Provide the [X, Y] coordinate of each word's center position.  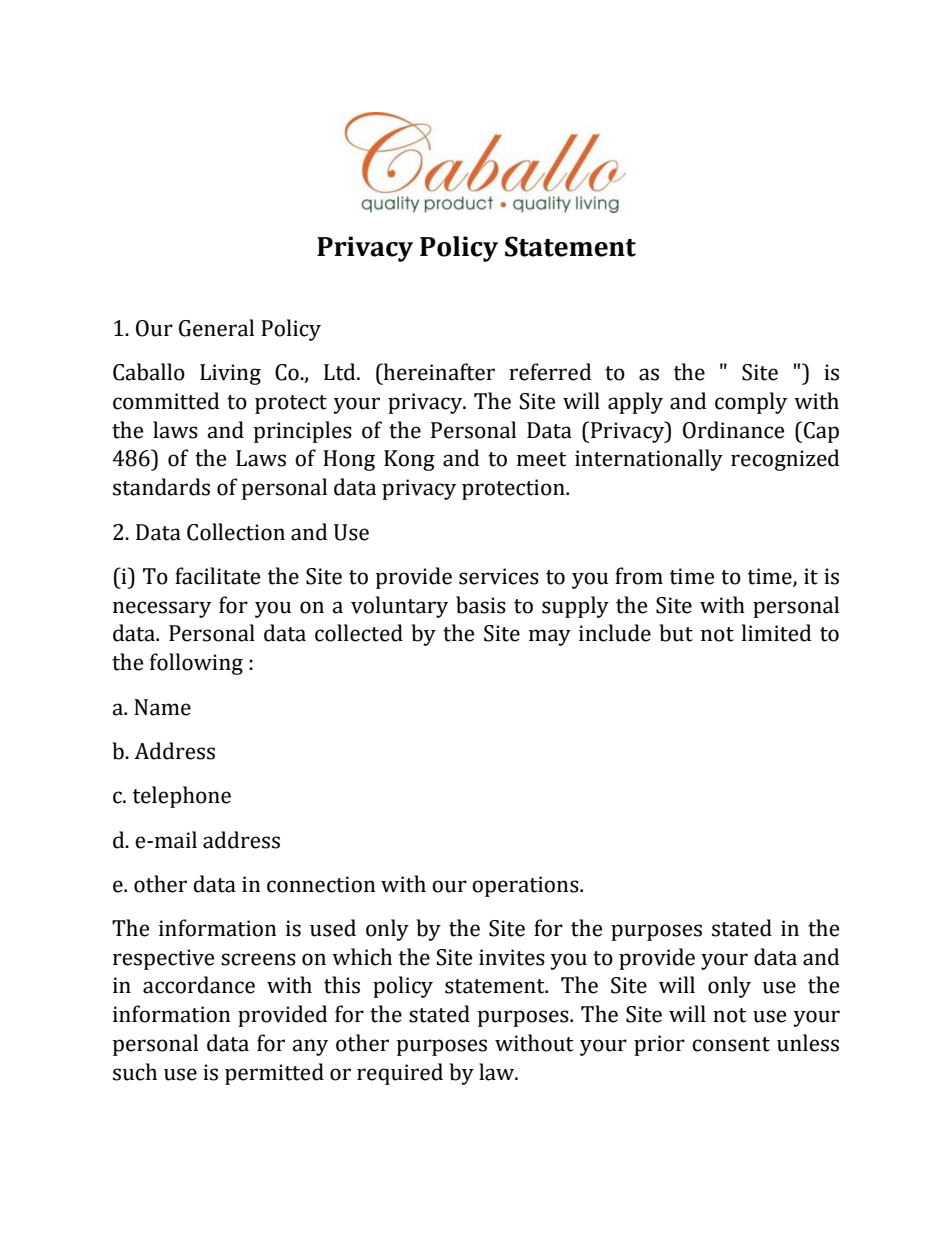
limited [776, 633]
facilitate [217, 576]
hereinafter [438, 372]
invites [512, 957]
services [499, 576]
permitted [274, 1074]
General [216, 328]
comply [751, 403]
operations [526, 886]
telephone [182, 797]
